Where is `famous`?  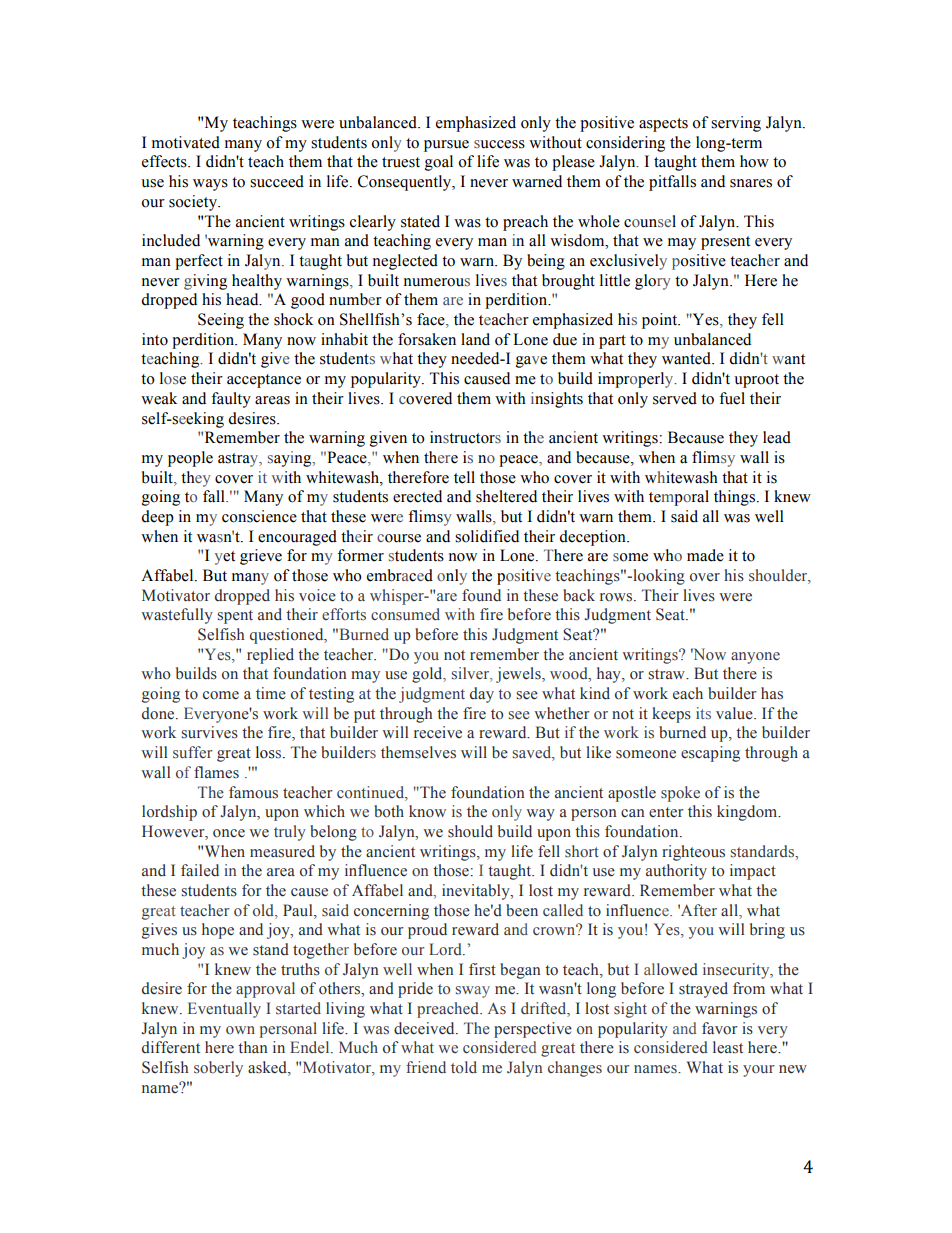
famous is located at coordinates (253, 792).
